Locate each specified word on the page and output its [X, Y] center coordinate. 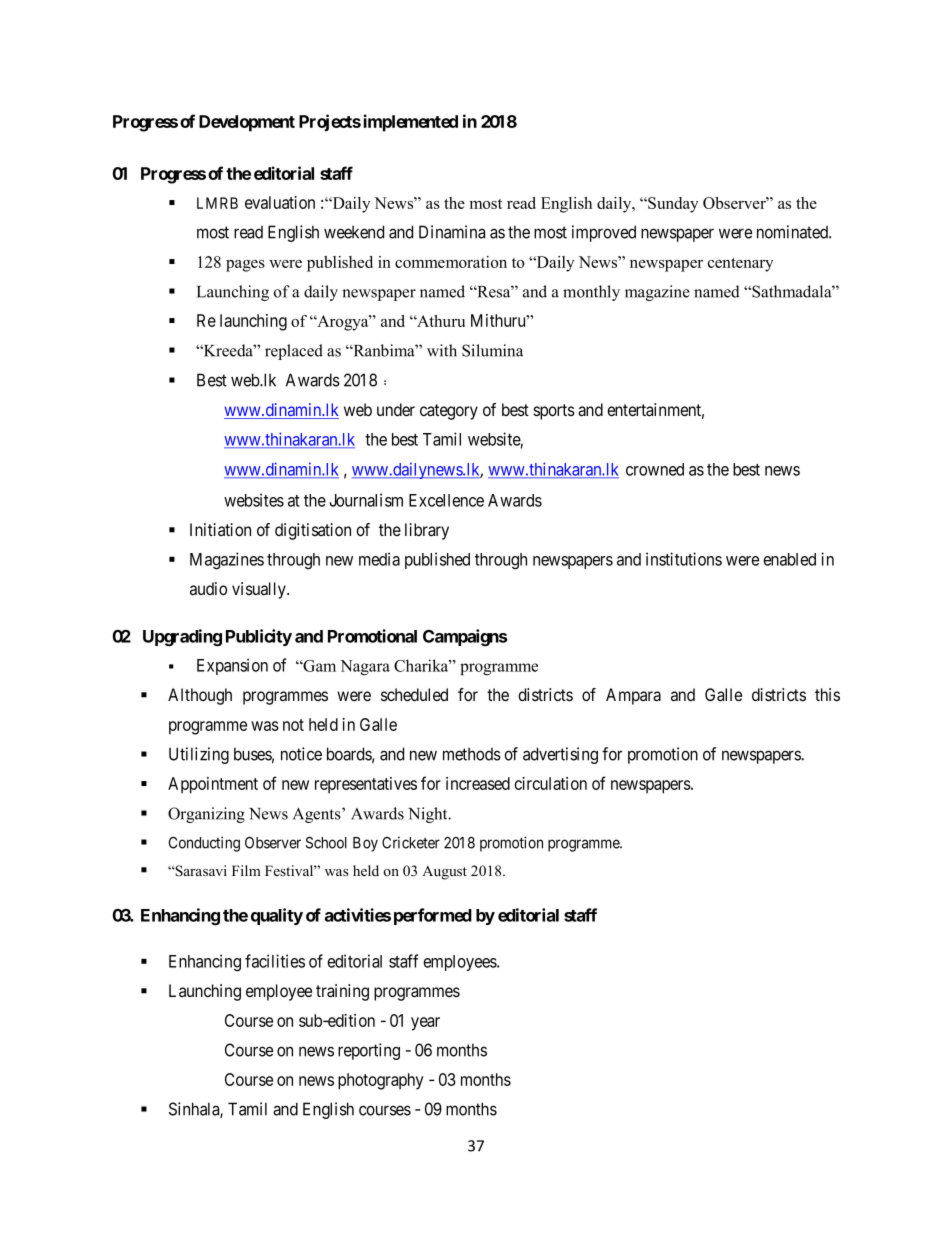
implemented [410, 123]
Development [247, 123]
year [425, 1024]
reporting [369, 1051]
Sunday [672, 205]
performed [433, 916]
